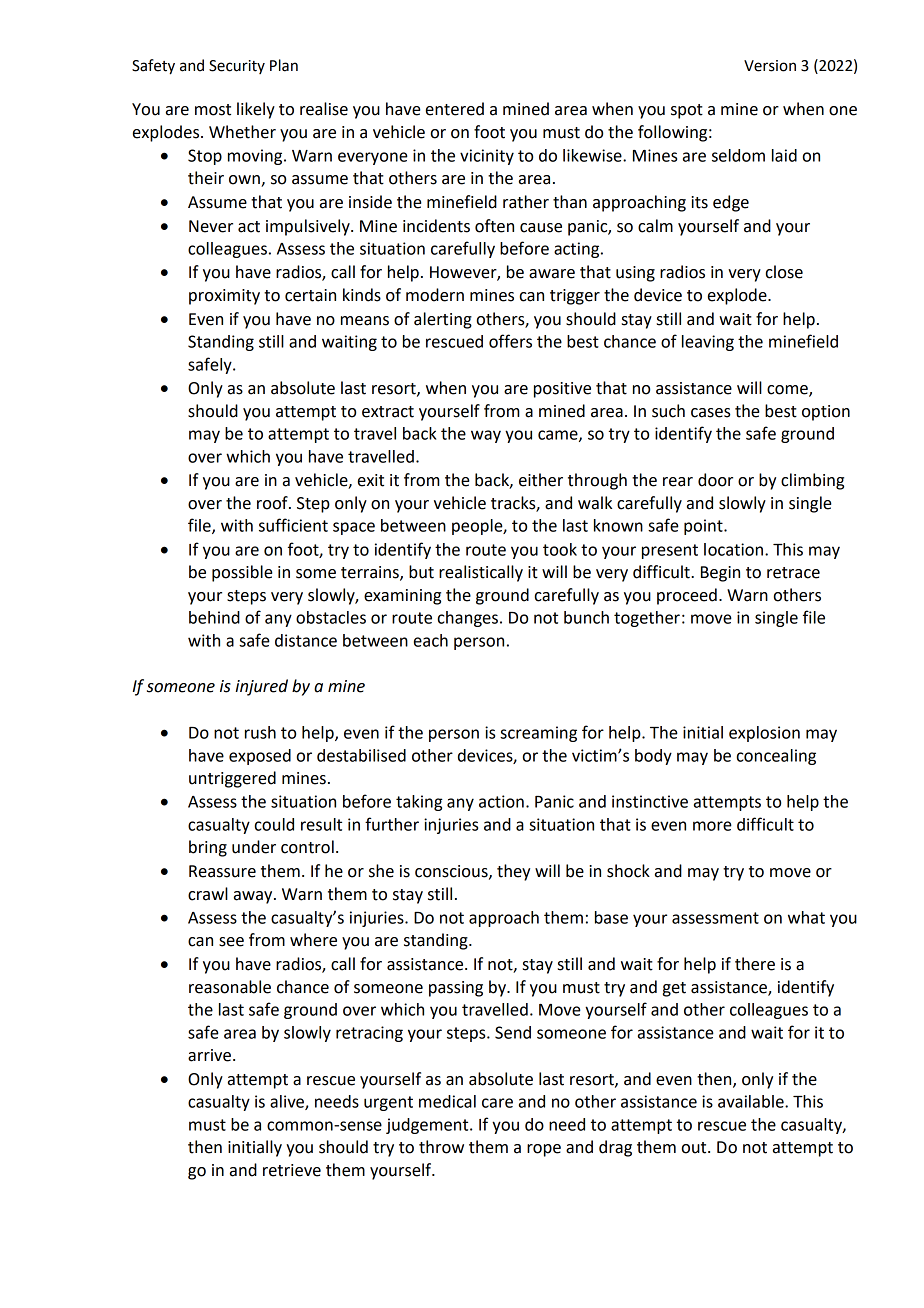  Describe the element at coordinates (455, 109) in the document. I see `entered` at that location.
